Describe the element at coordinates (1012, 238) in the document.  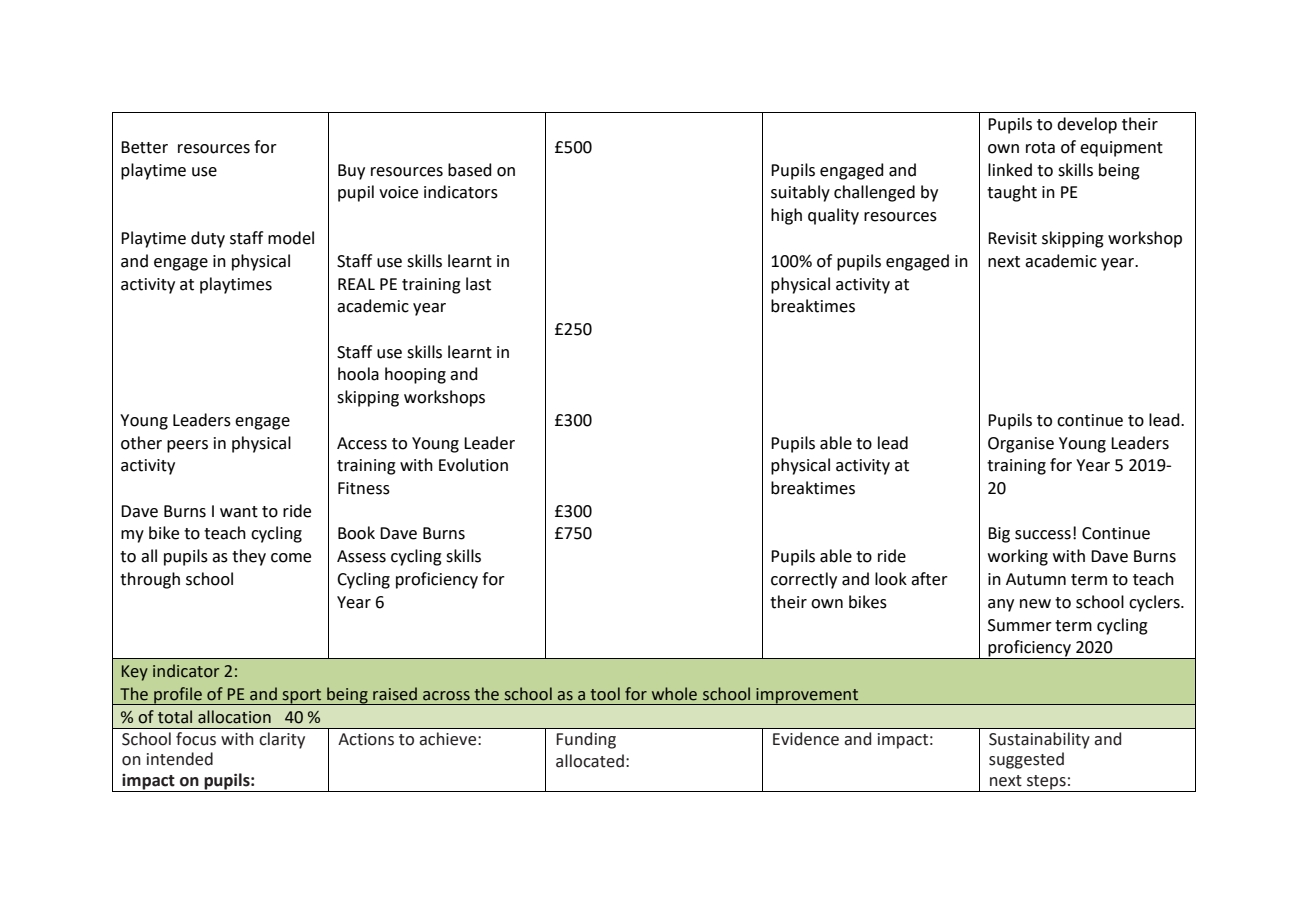
I see `Revisit` at that location.
